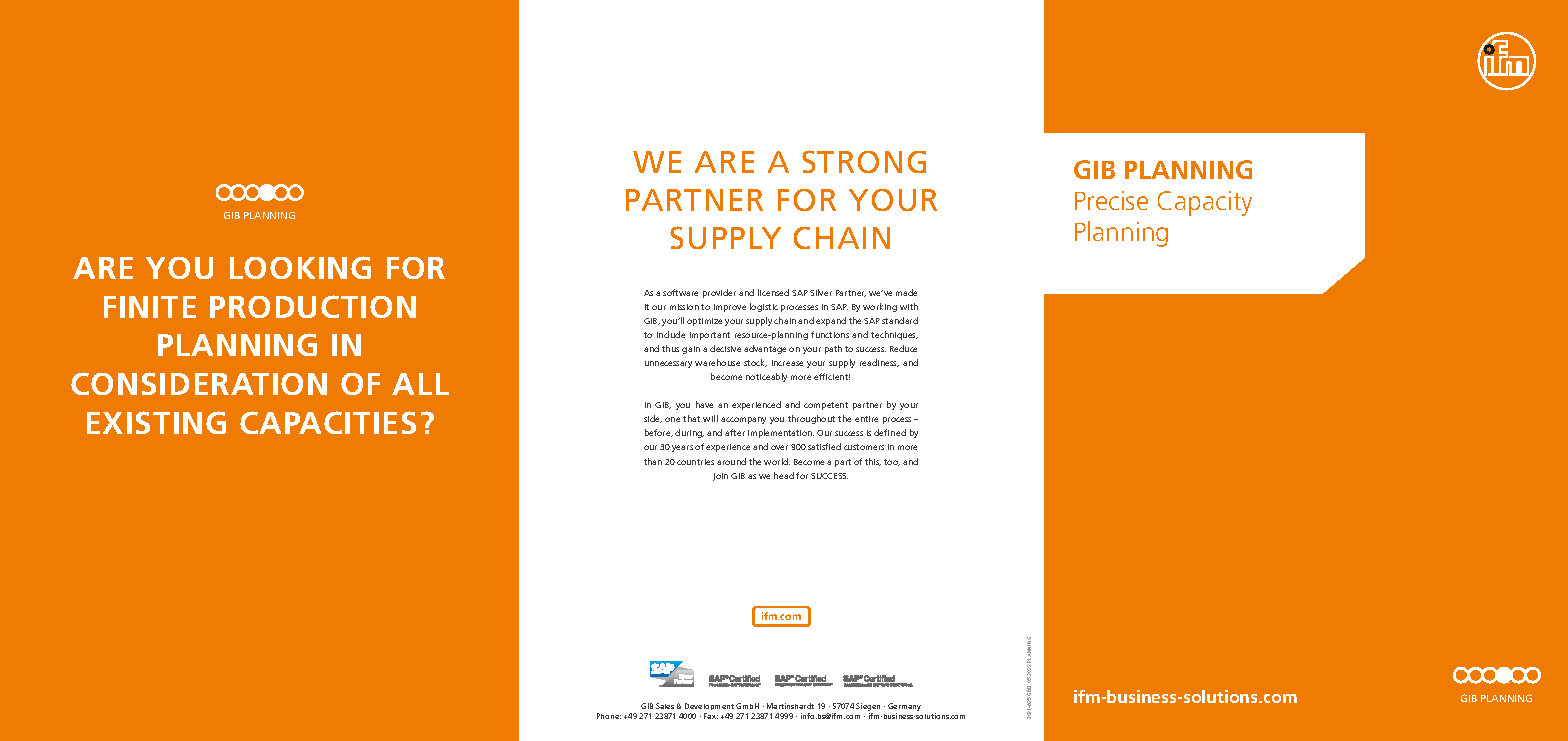 The image size is (1568, 741). I want to click on Germany, so click(904, 707).
